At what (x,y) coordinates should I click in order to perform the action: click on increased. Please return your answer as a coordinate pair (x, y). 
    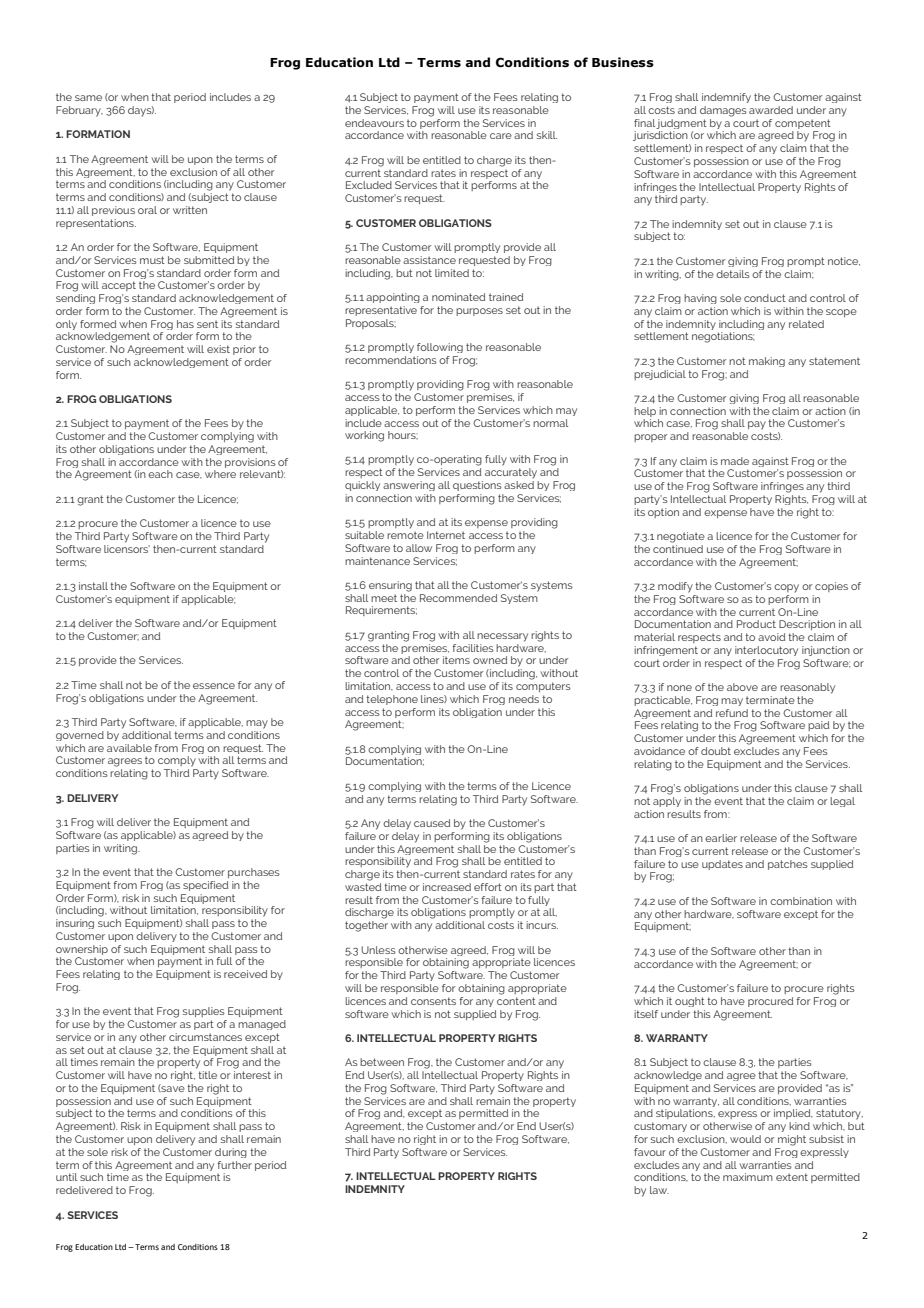
    Looking at the image, I should click on (447, 887).
